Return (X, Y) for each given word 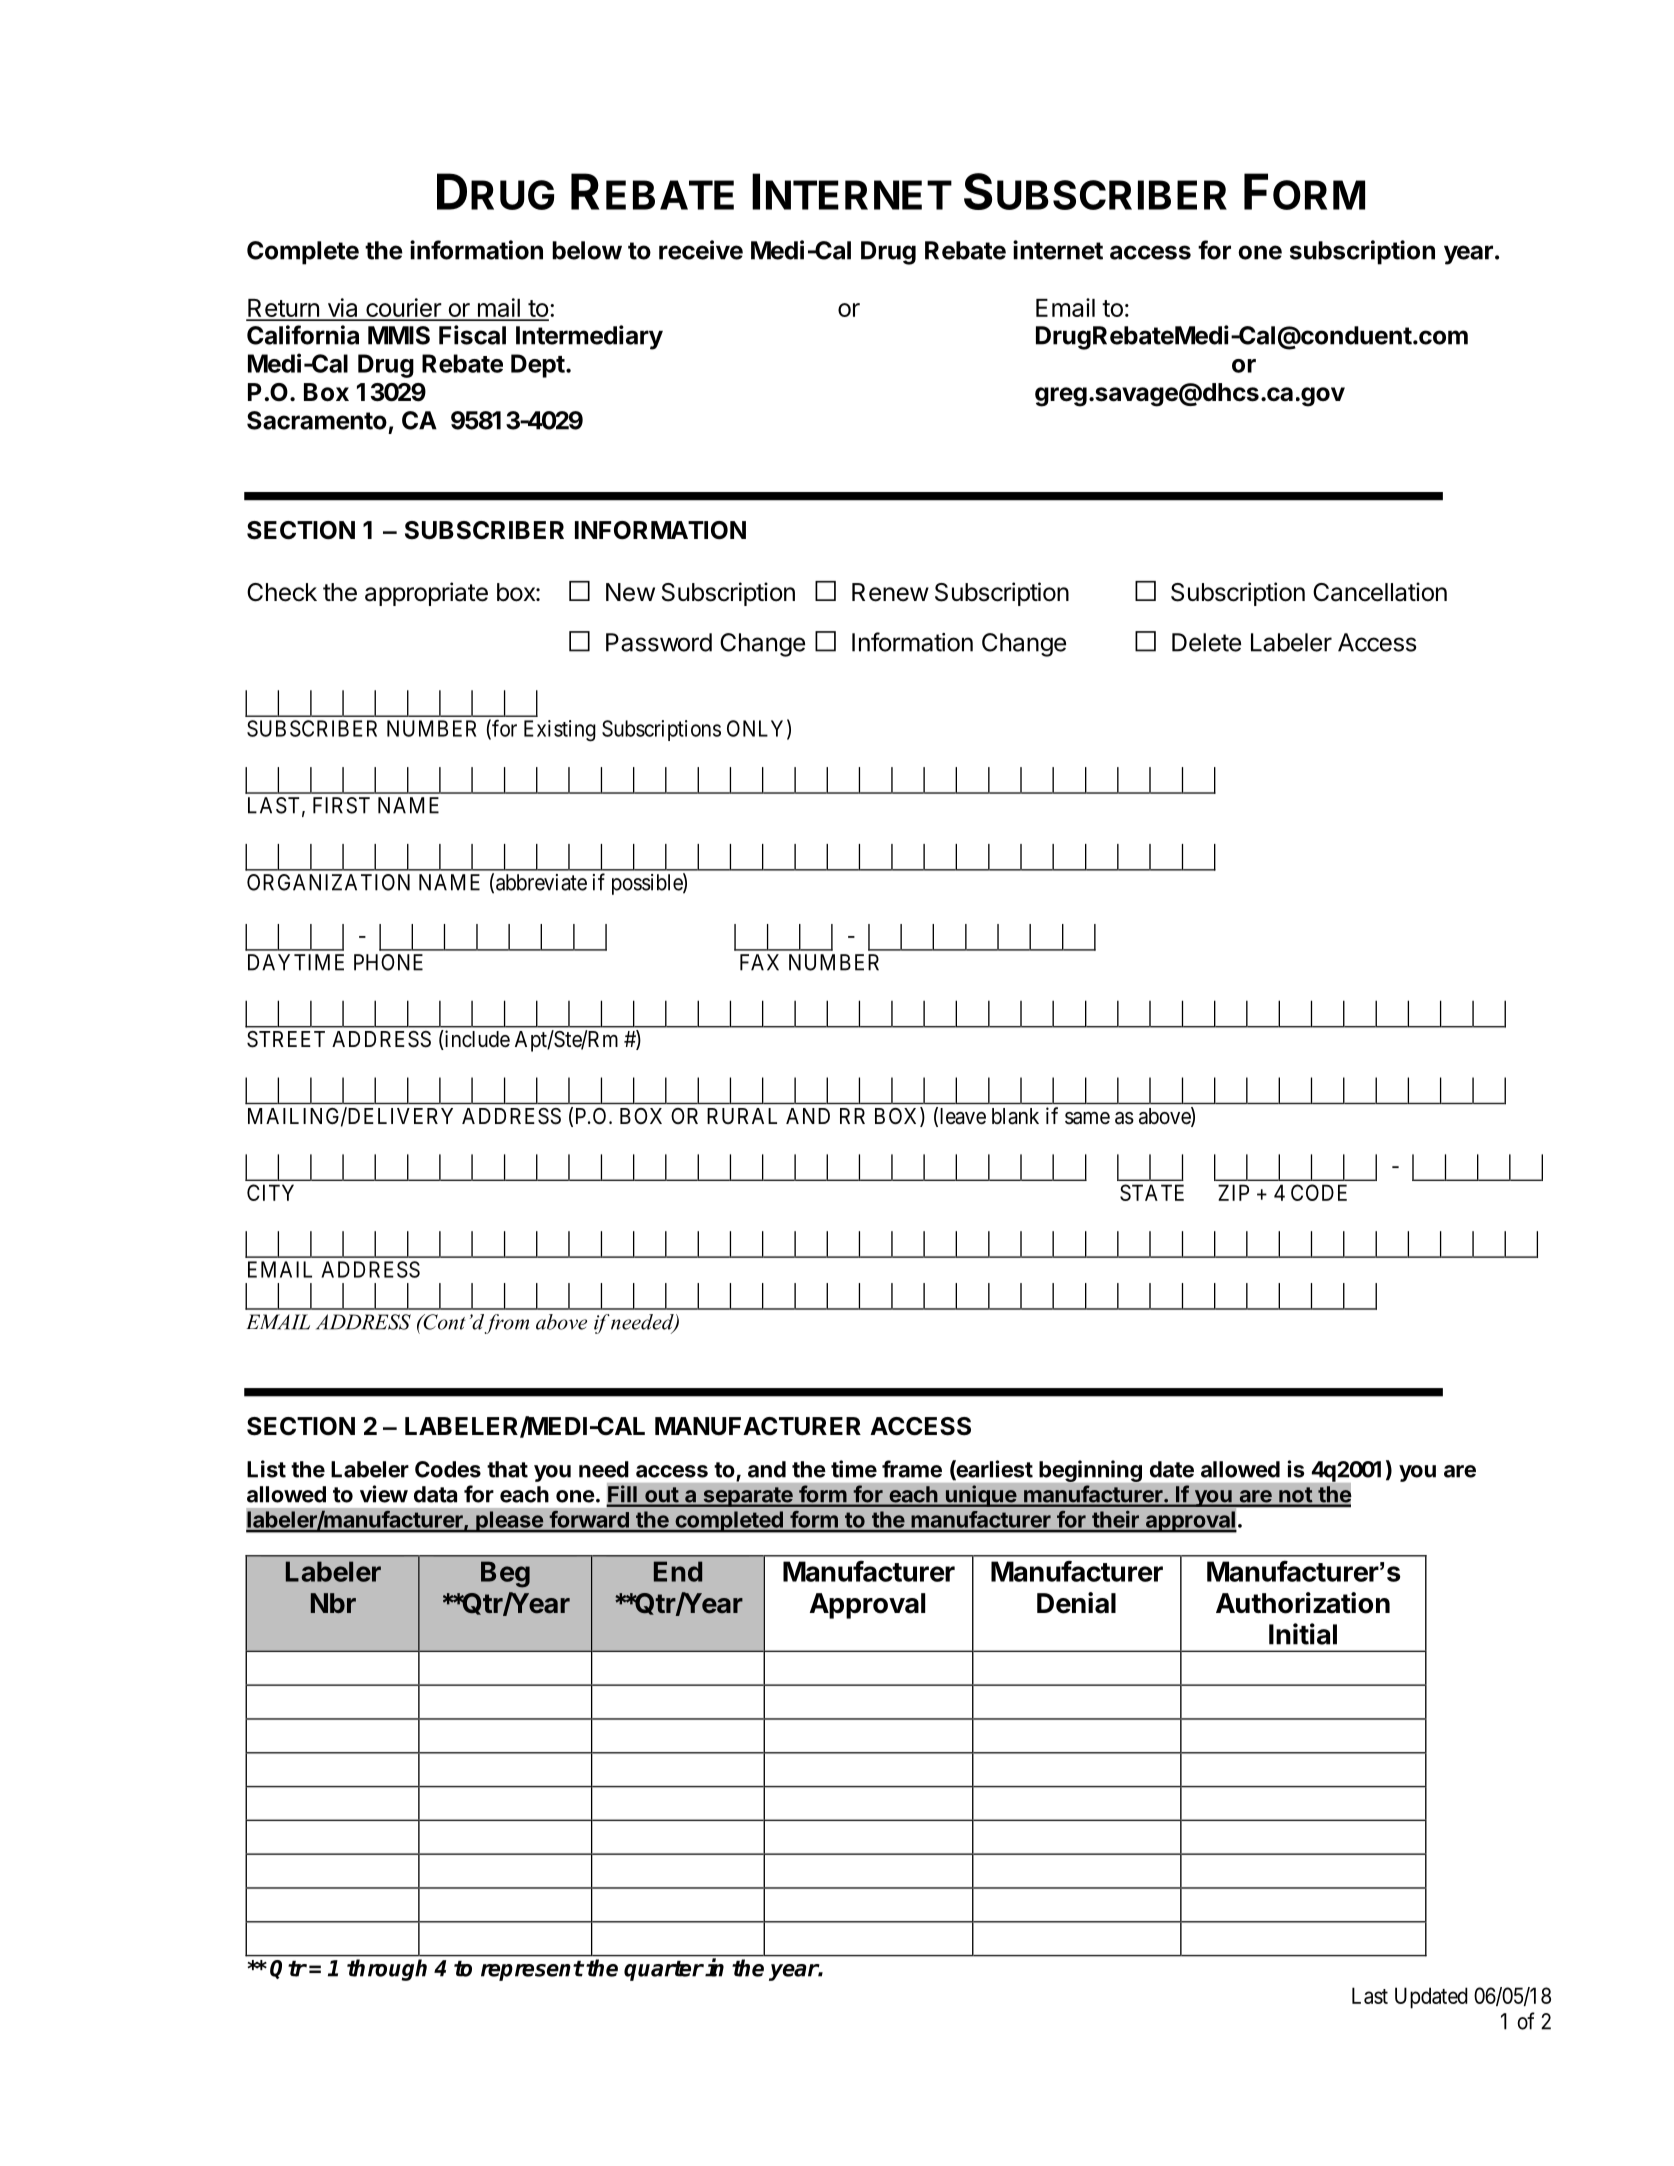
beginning (1090, 1471)
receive (701, 250)
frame (912, 1469)
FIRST (341, 805)
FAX (759, 962)
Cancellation (1380, 592)
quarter (664, 1971)
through (387, 1970)
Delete (1206, 642)
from (507, 1324)
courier (403, 309)
